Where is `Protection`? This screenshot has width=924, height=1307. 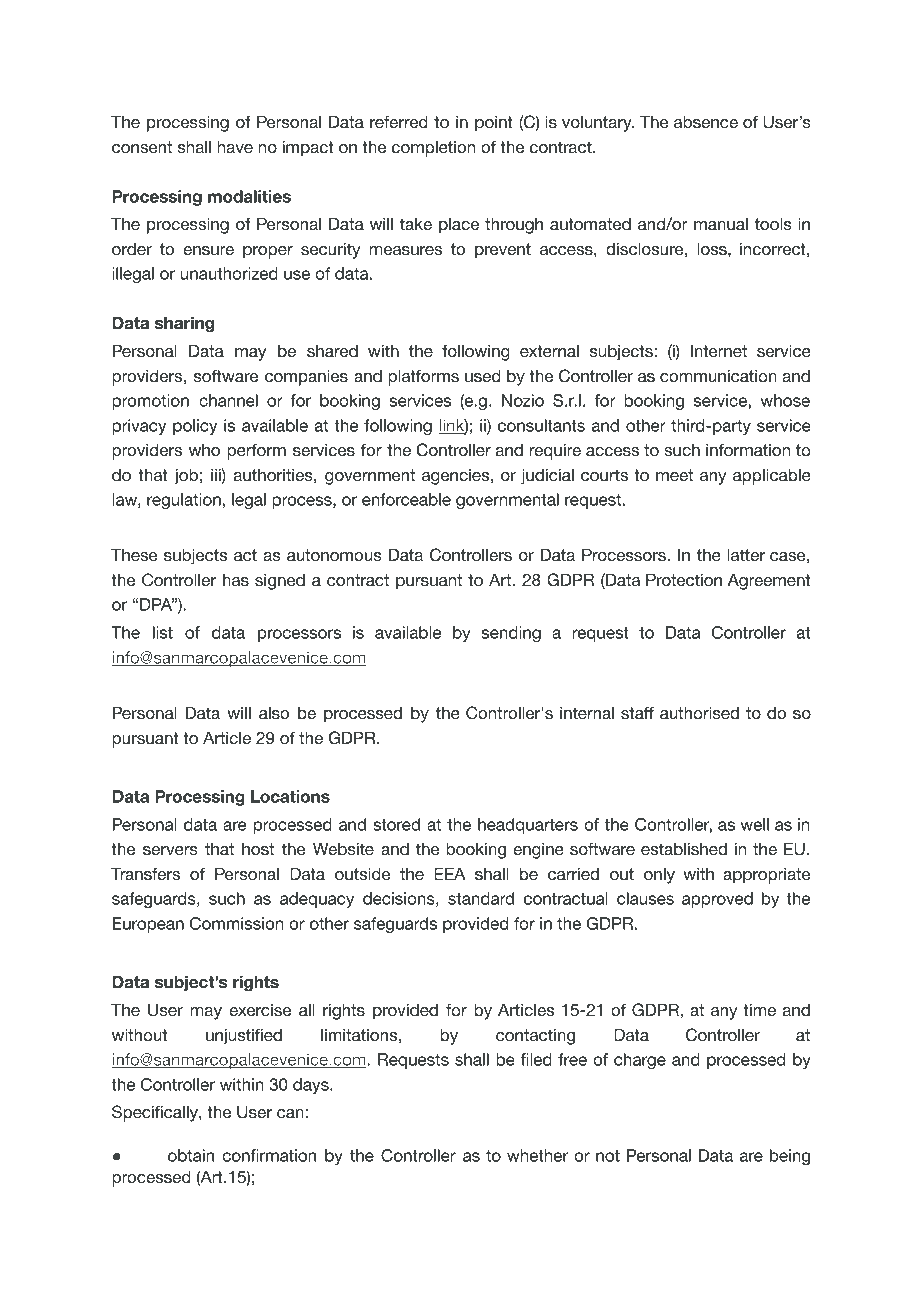
Protection is located at coordinates (684, 580).
